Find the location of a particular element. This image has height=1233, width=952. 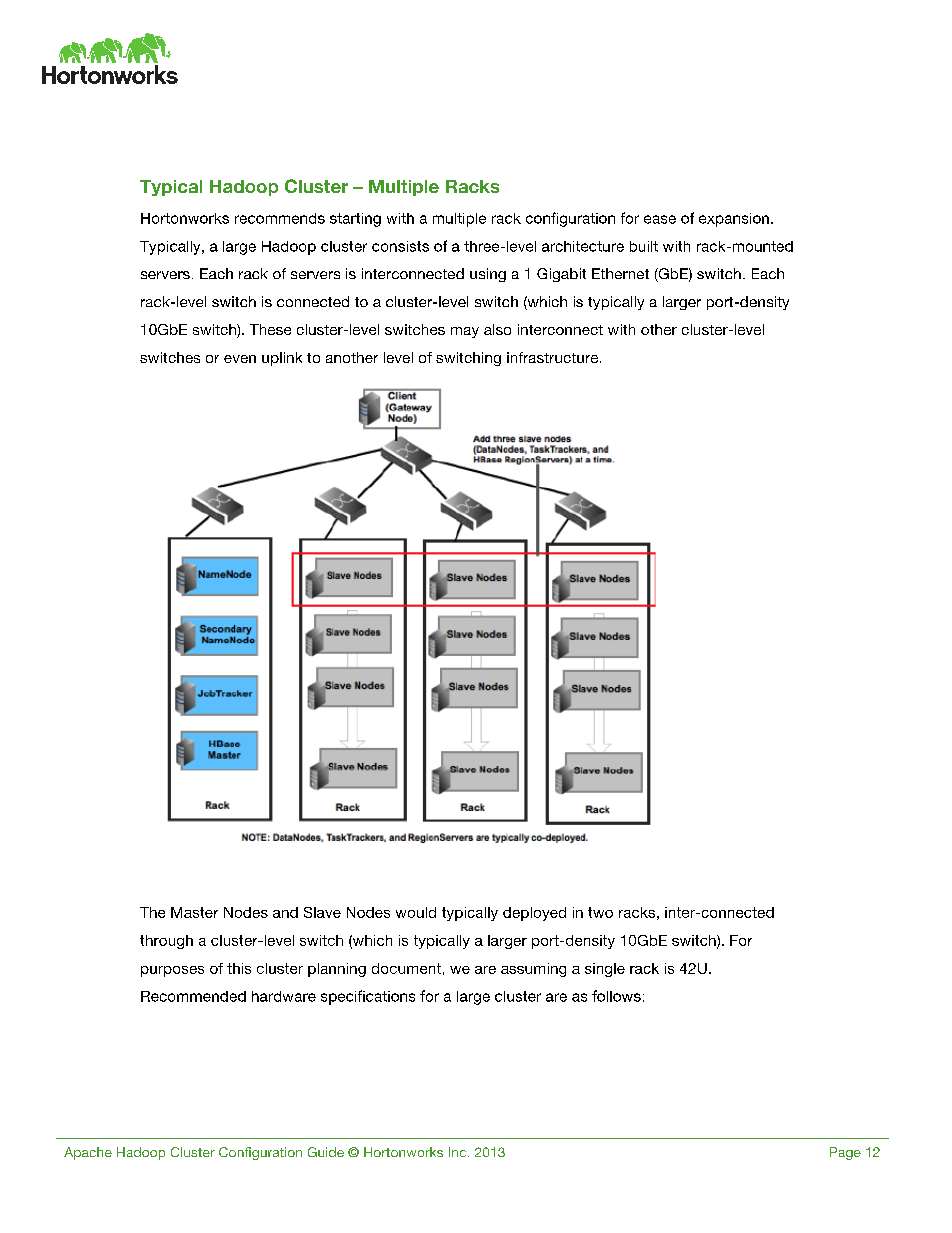

recommends is located at coordinates (280, 218).
